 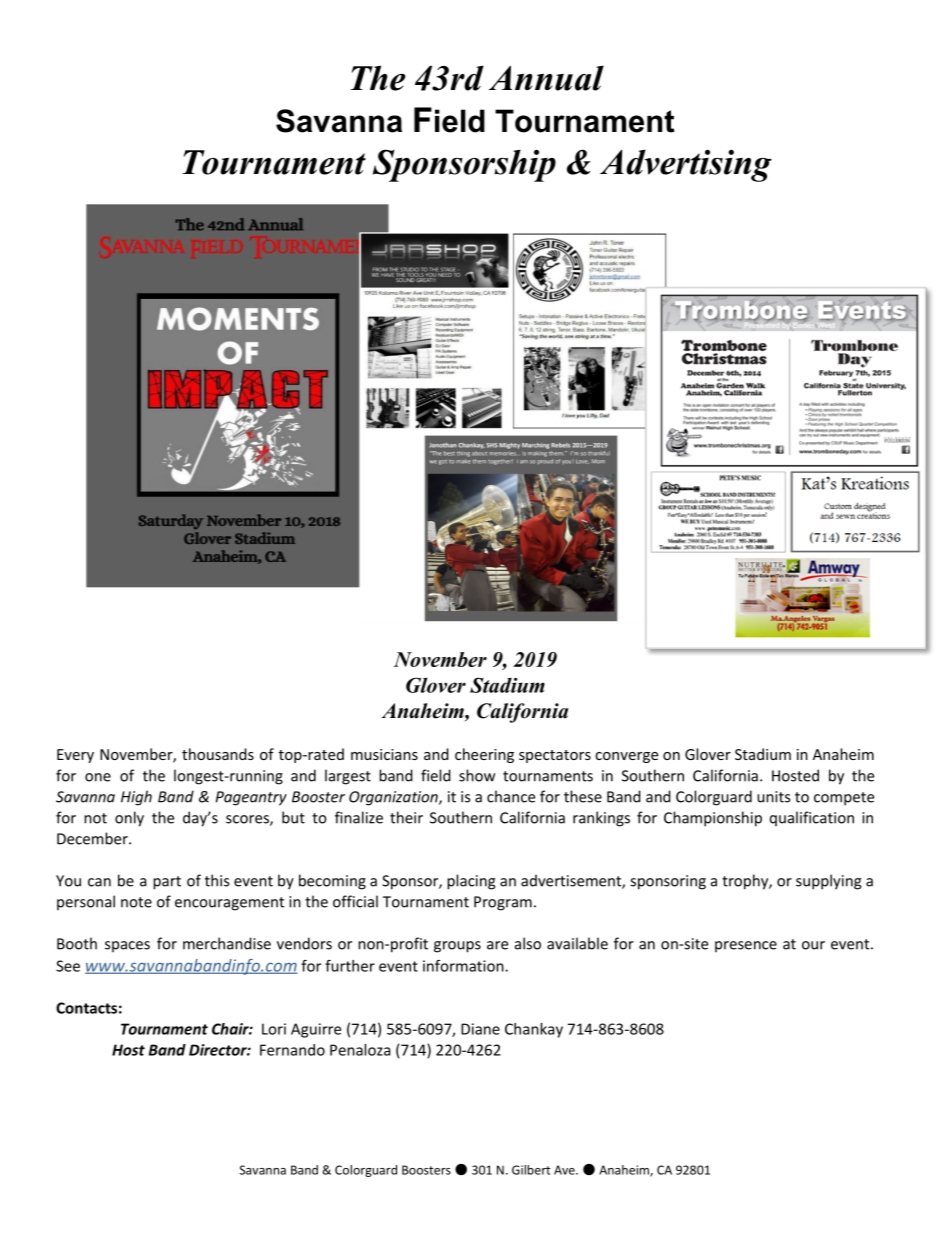 What do you see at coordinates (477, 775) in the screenshot?
I see `show` at bounding box center [477, 775].
